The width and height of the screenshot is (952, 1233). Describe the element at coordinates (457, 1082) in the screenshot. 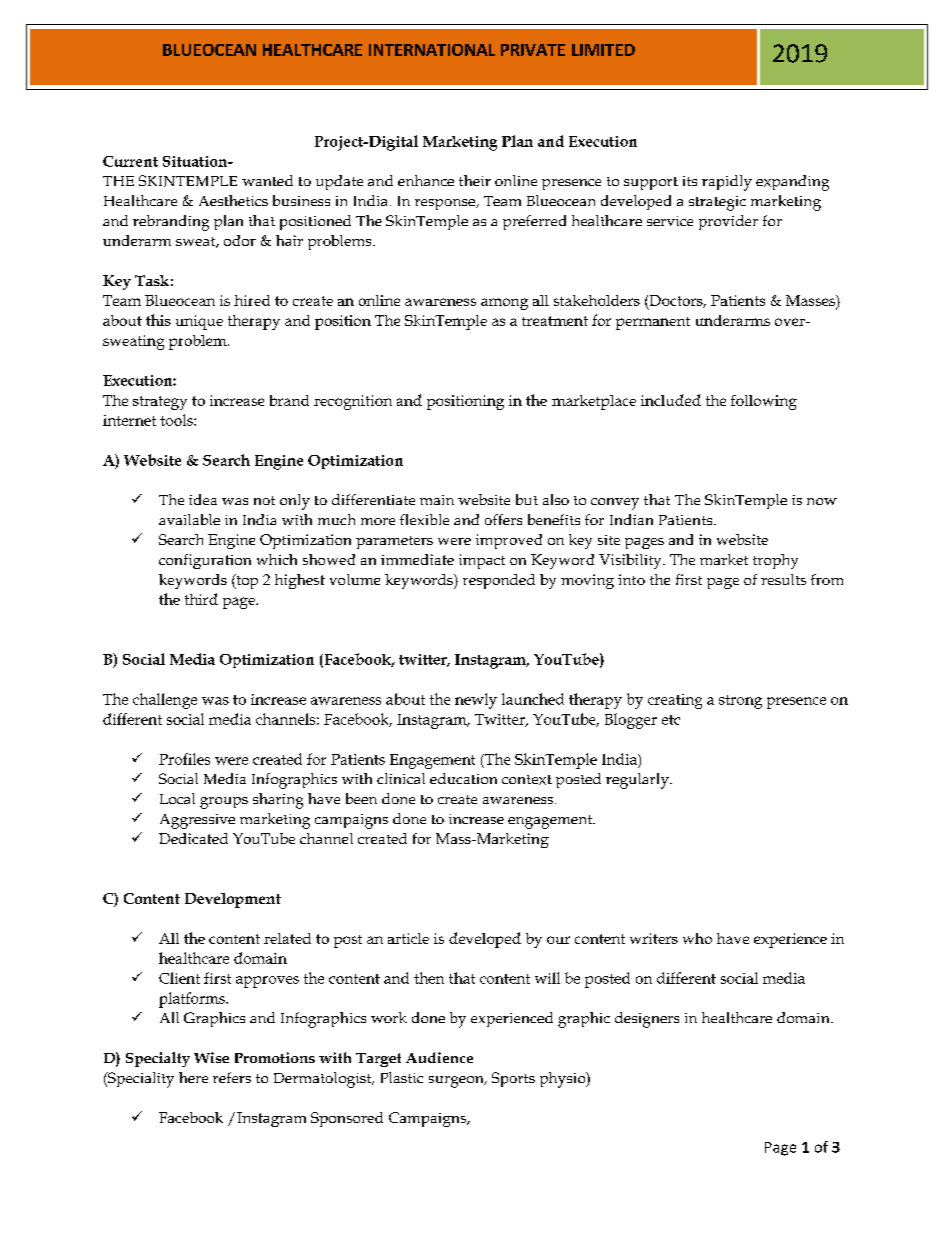

I see `surgeon` at that location.
